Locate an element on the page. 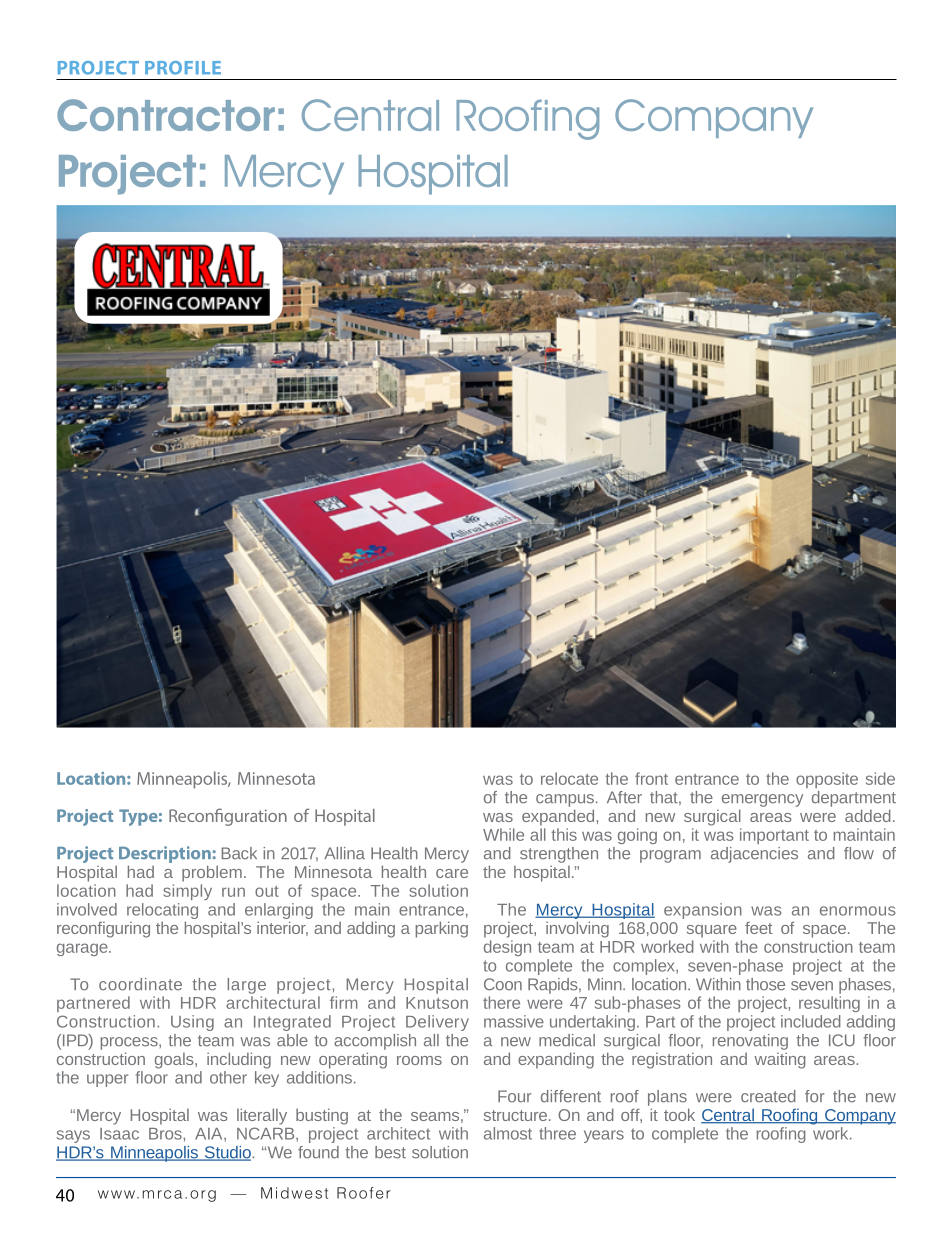 This image has height=1233, width=952. relocate is located at coordinates (569, 778).
